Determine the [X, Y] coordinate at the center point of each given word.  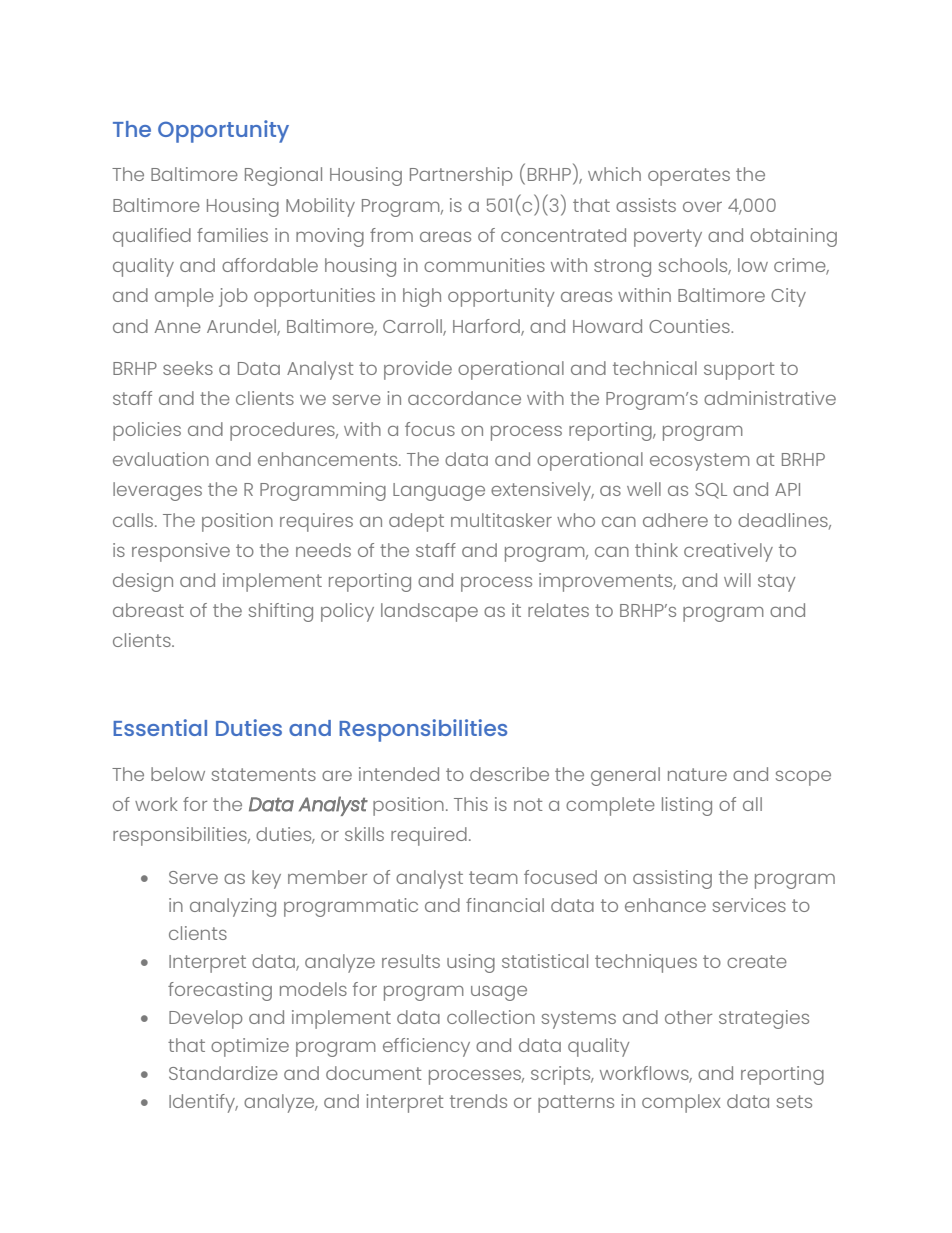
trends [478, 1101]
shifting [281, 612]
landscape [429, 612]
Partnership [461, 176]
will [737, 580]
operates [689, 177]
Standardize [223, 1073]
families [232, 235]
